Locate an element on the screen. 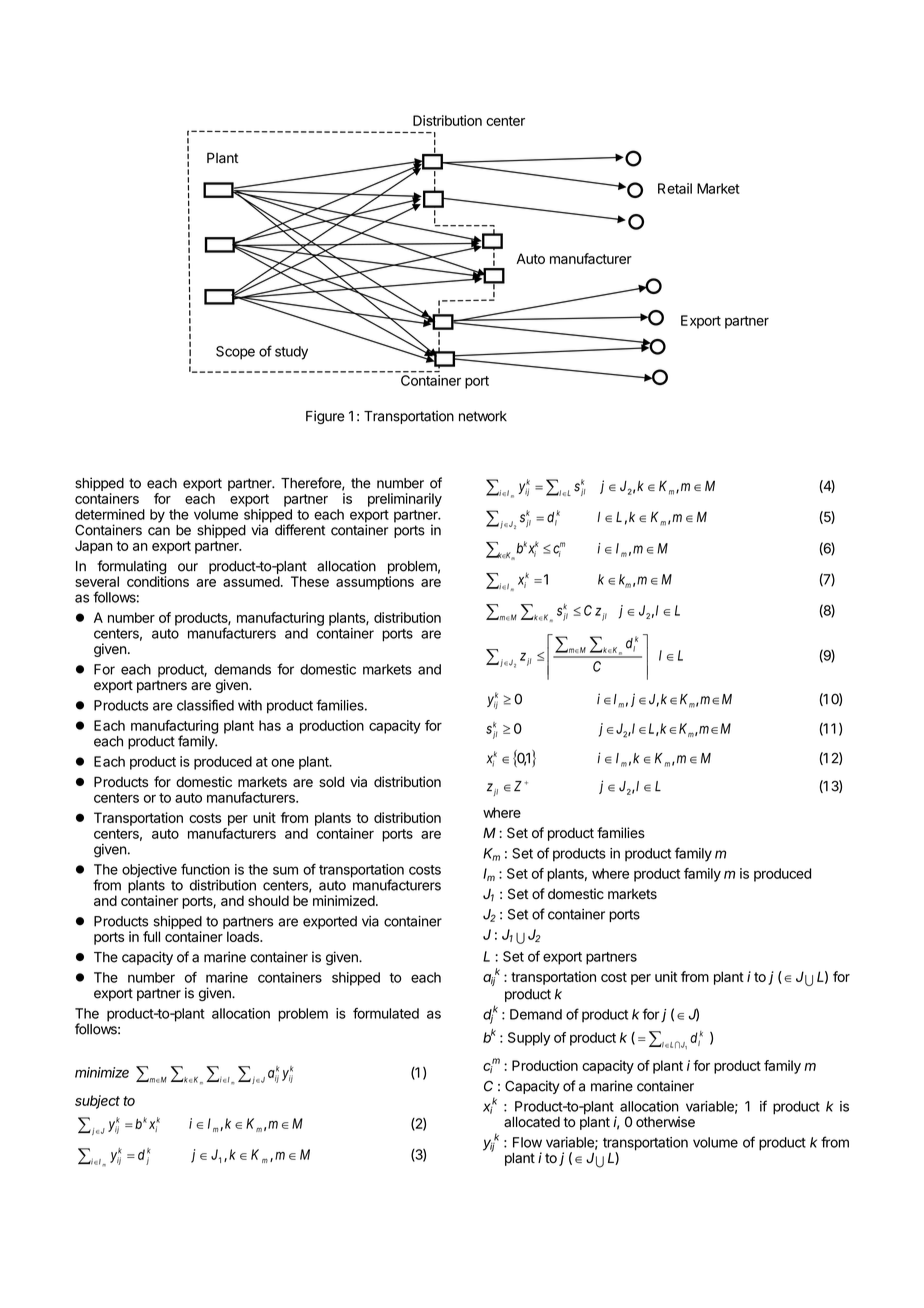  one is located at coordinates (282, 763).
